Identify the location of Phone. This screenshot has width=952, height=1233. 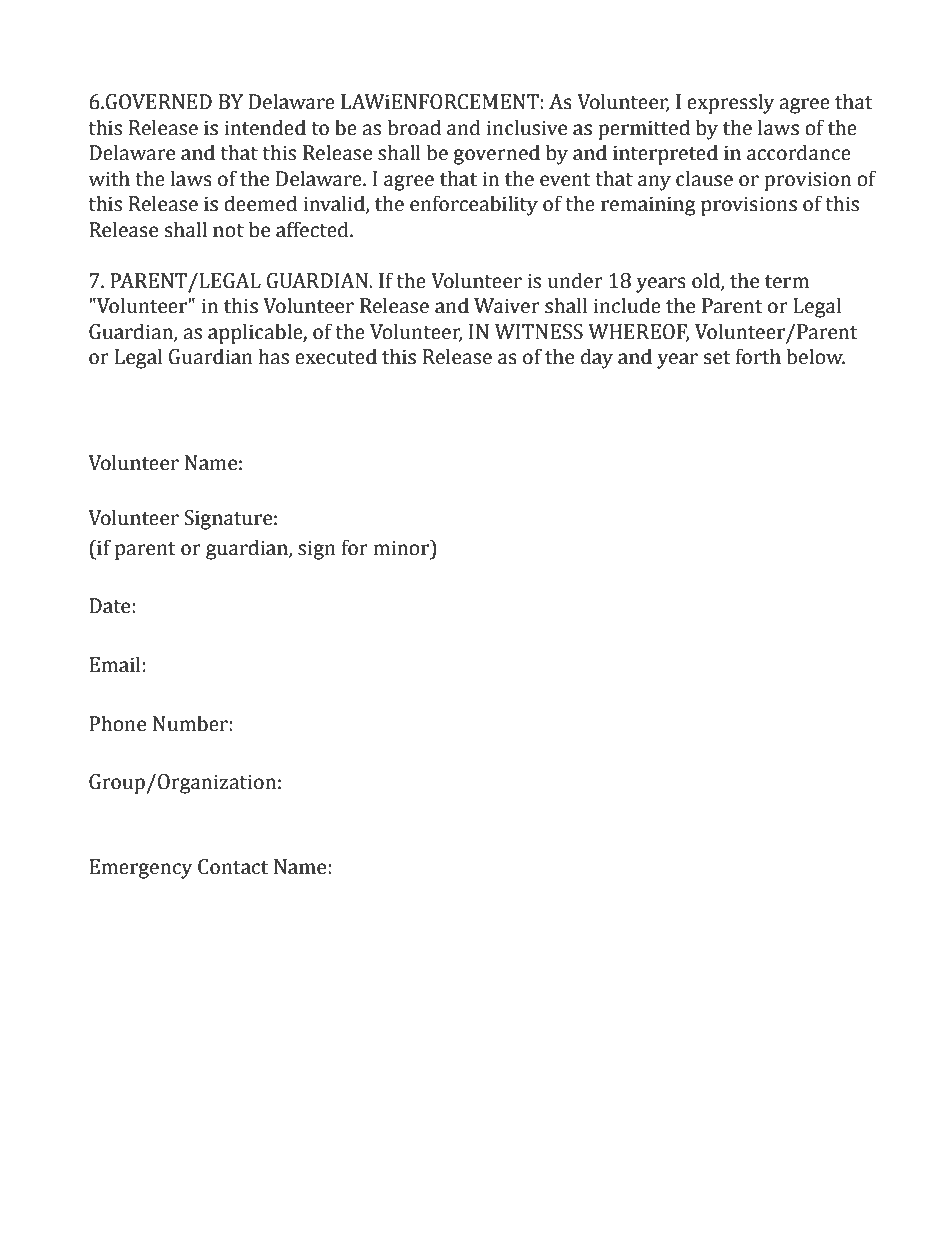
(117, 723).
